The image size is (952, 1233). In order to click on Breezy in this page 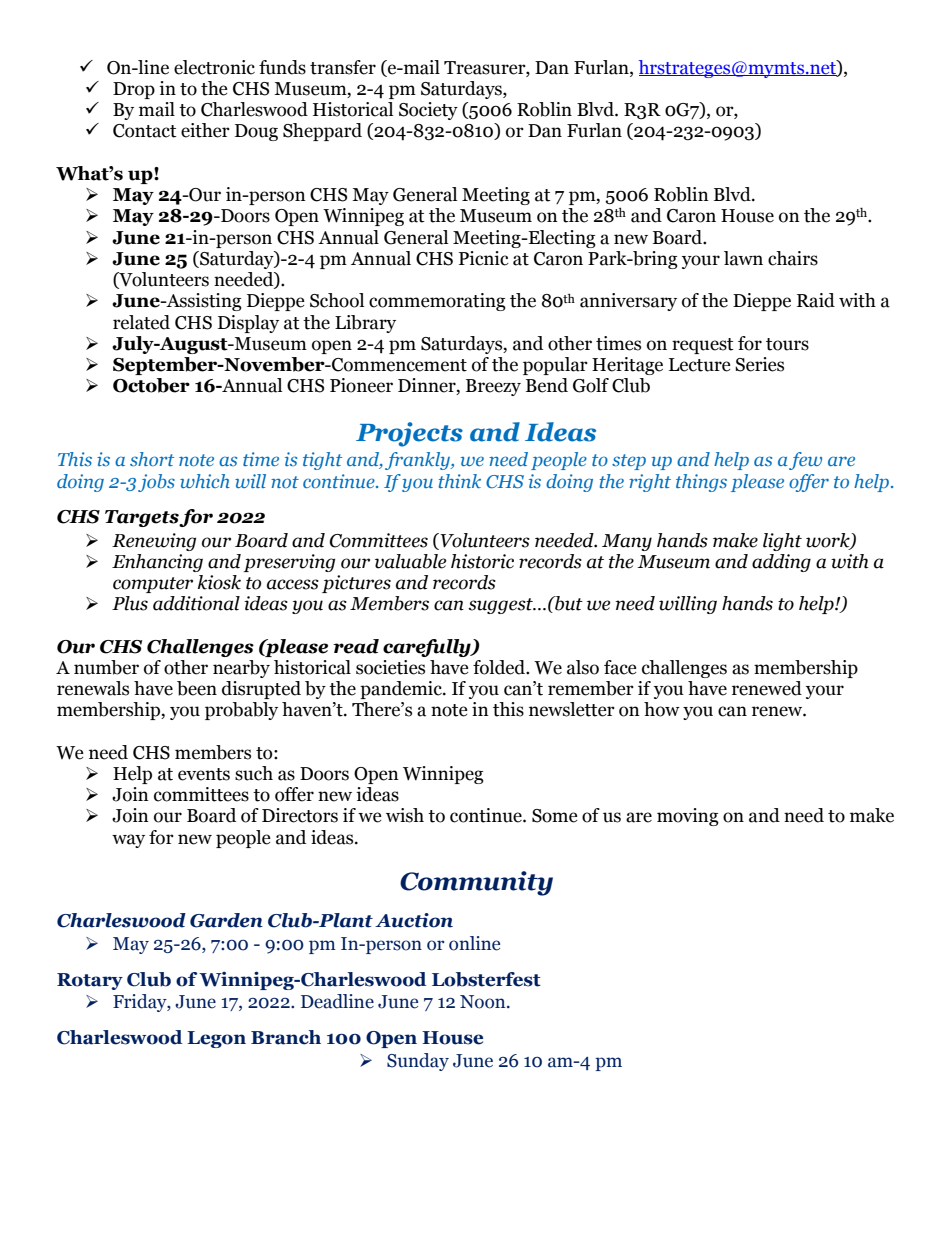, I will do `click(493, 387)`.
